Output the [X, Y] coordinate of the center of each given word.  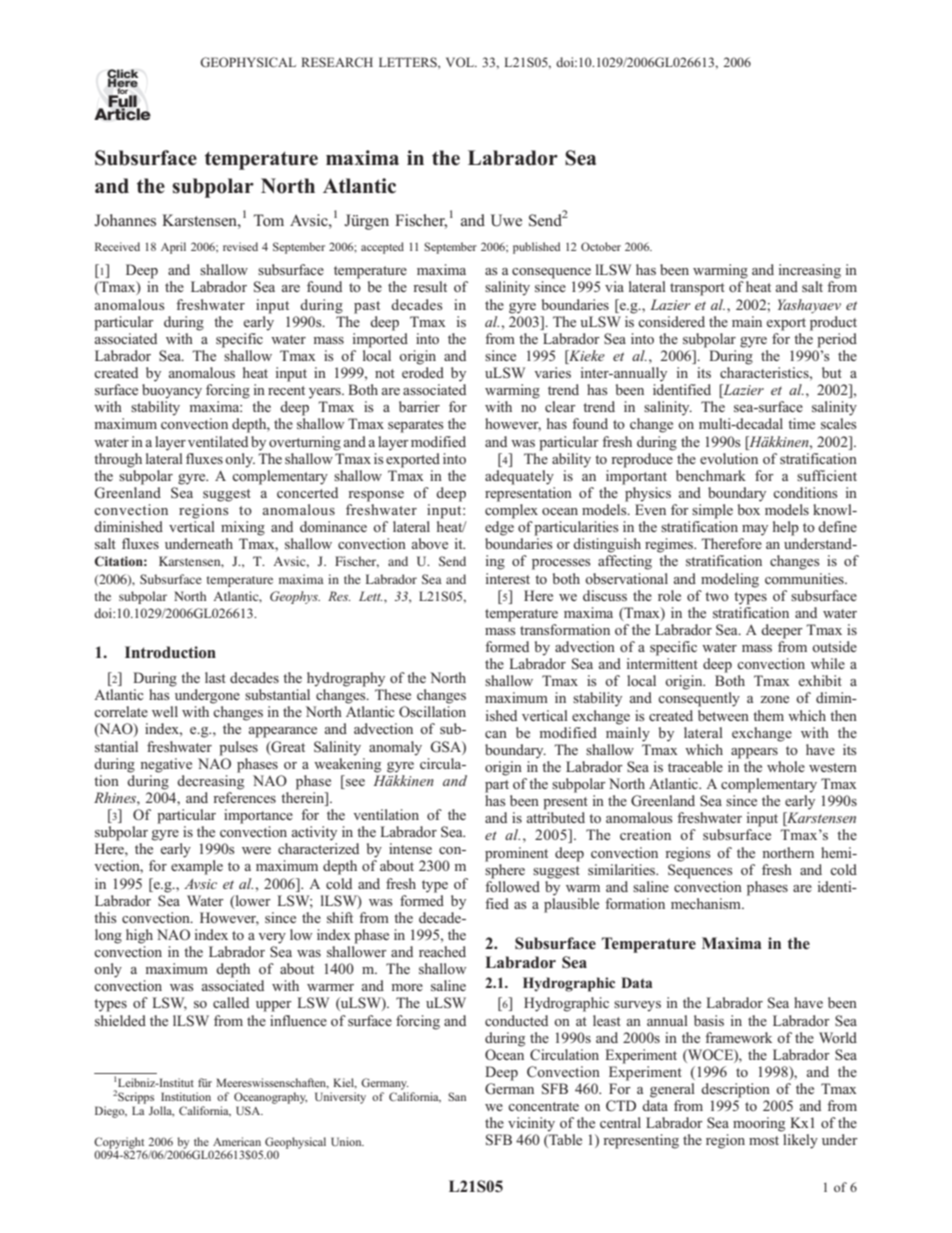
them [768, 715]
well [165, 711]
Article [122, 113]
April [173, 248]
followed [512, 886]
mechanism [707, 903]
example [197, 867]
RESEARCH [337, 62]
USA [249, 1110]
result [430, 286]
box [749, 509]
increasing [809, 271]
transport [697, 289]
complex [511, 511]
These [393, 694]
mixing [243, 528]
